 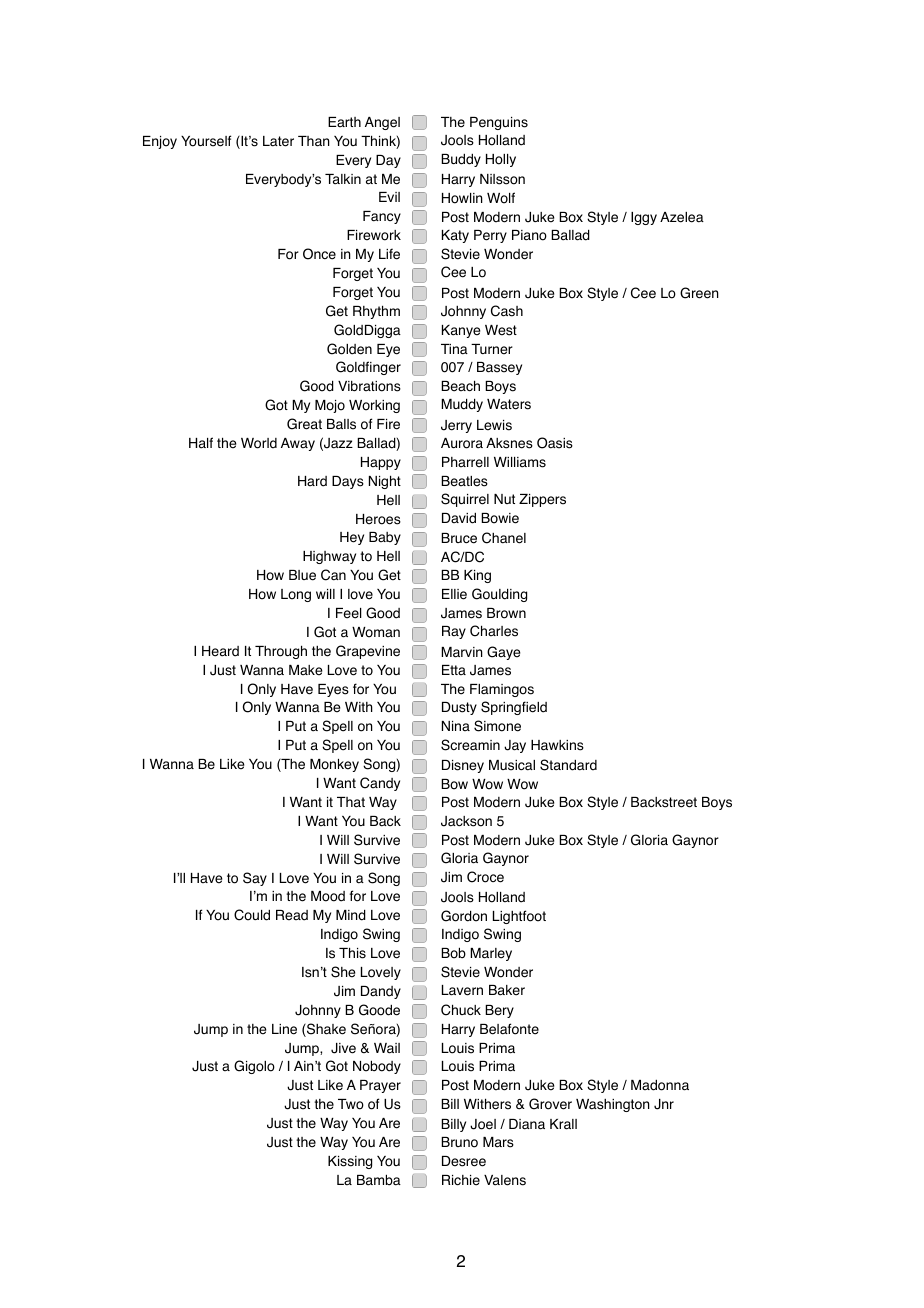 What do you see at coordinates (459, 1142) in the page?
I see `Bruno` at bounding box center [459, 1142].
